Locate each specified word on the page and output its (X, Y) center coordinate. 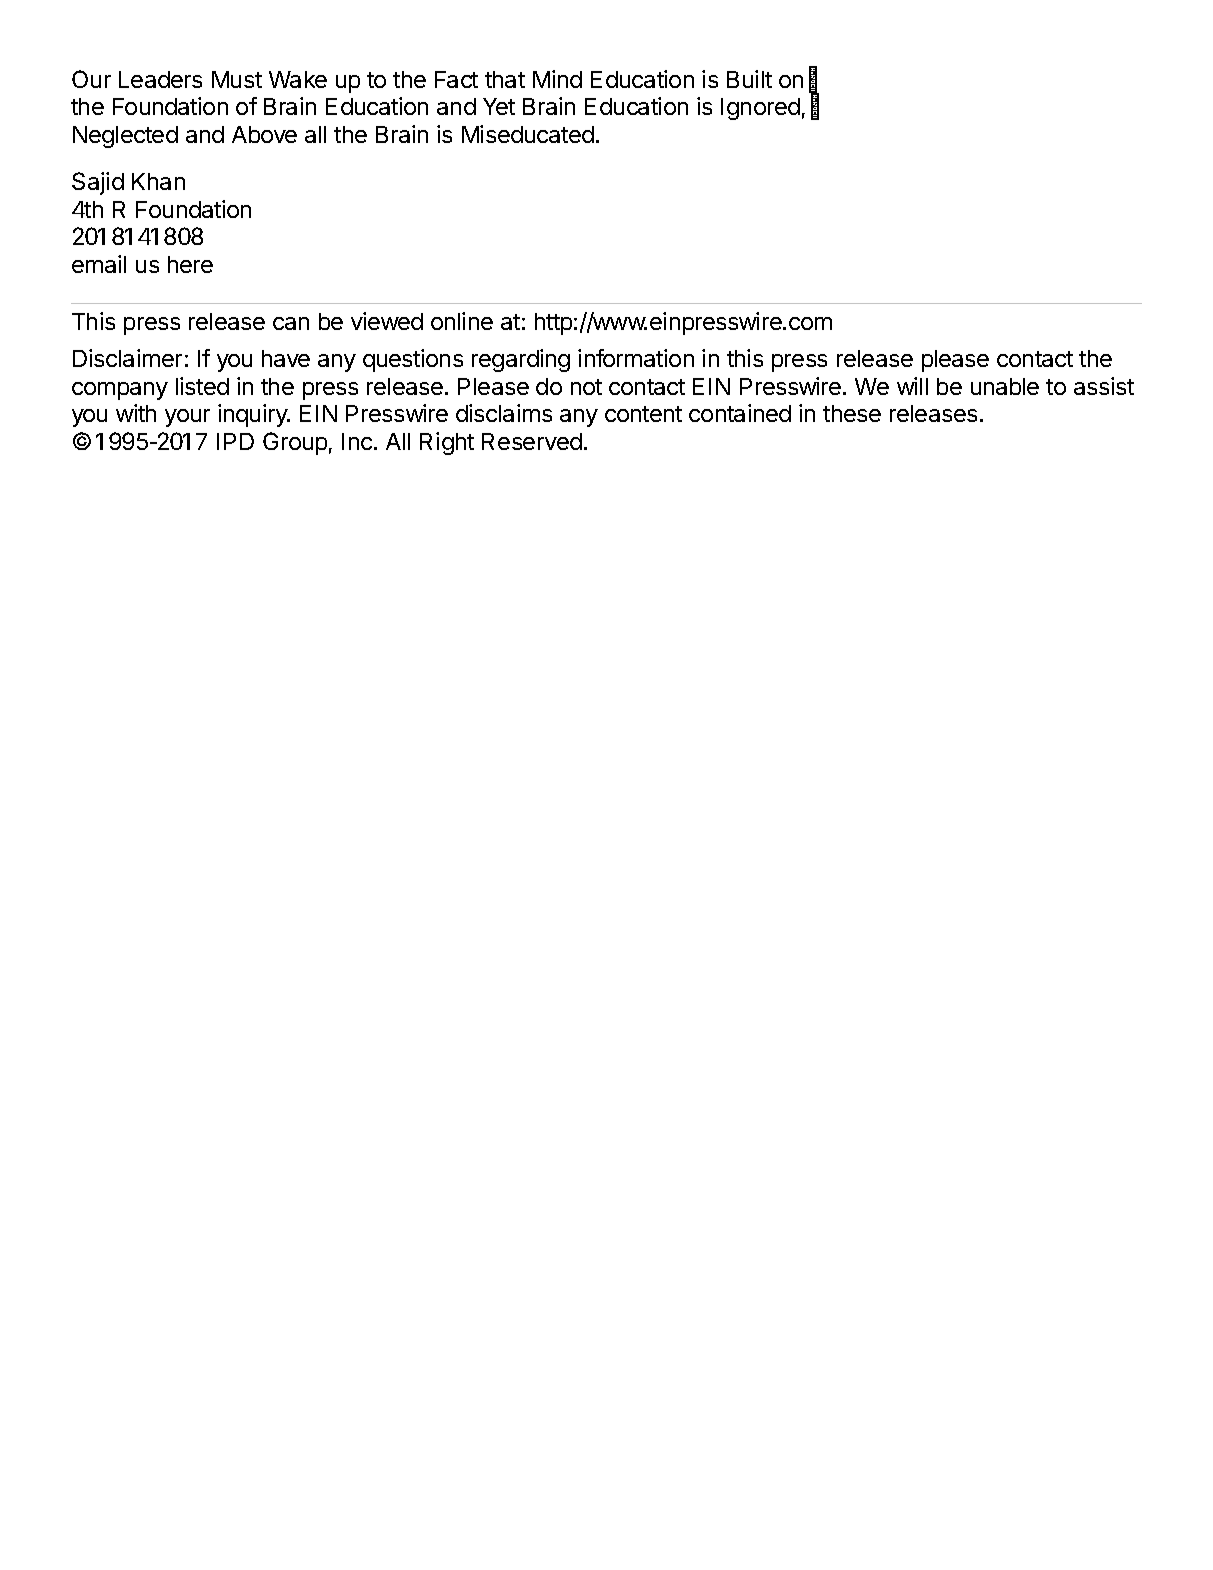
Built (749, 79)
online (462, 321)
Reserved (532, 441)
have (286, 358)
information (636, 358)
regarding (521, 360)
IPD (235, 441)
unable (1005, 386)
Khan (158, 181)
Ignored (760, 109)
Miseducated (528, 134)
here (190, 264)
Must (237, 79)
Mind (557, 79)
